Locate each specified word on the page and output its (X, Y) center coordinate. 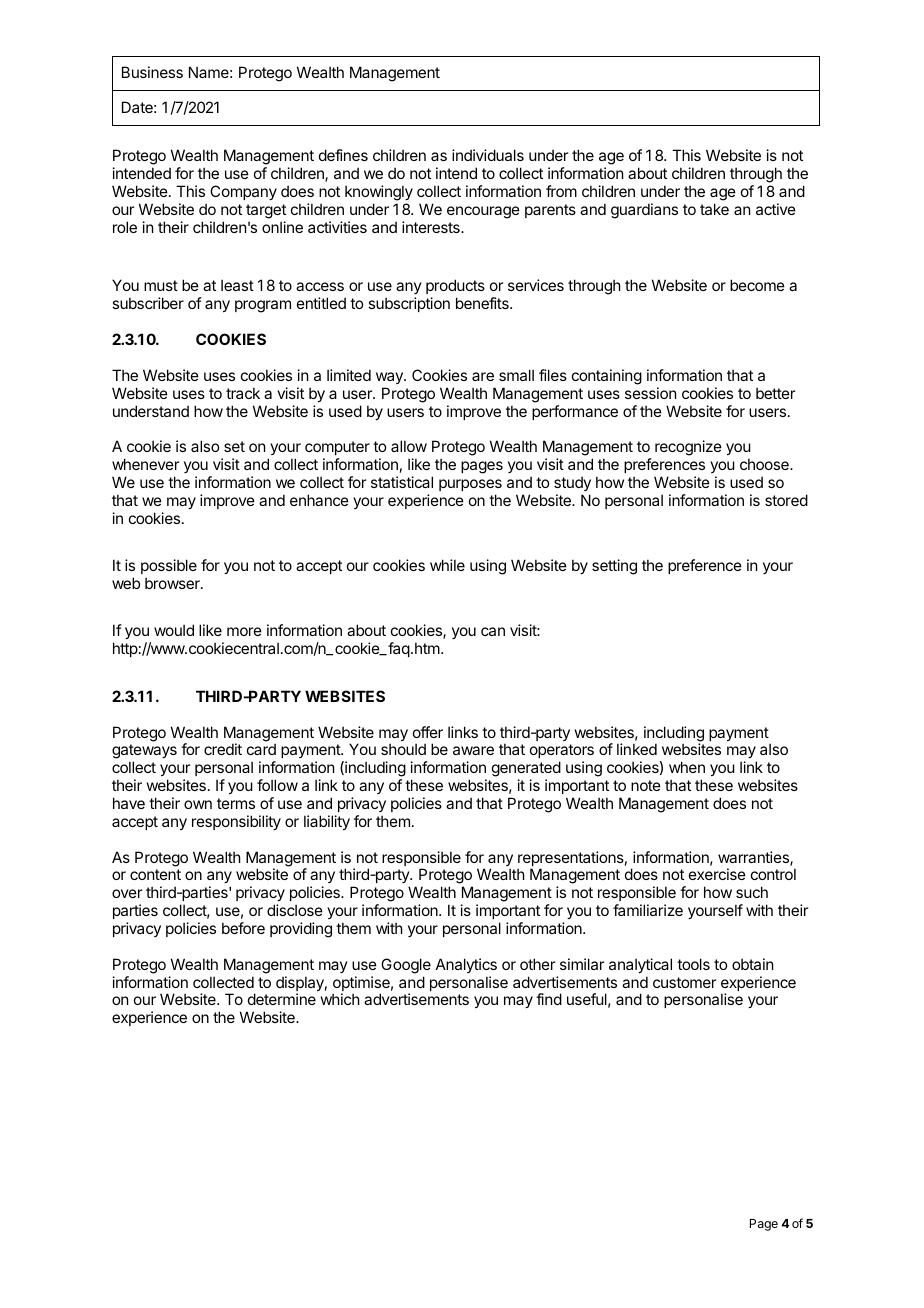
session (650, 393)
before (243, 928)
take (714, 209)
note (646, 785)
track (243, 393)
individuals (488, 155)
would (174, 630)
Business (152, 72)
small (516, 375)
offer (428, 732)
